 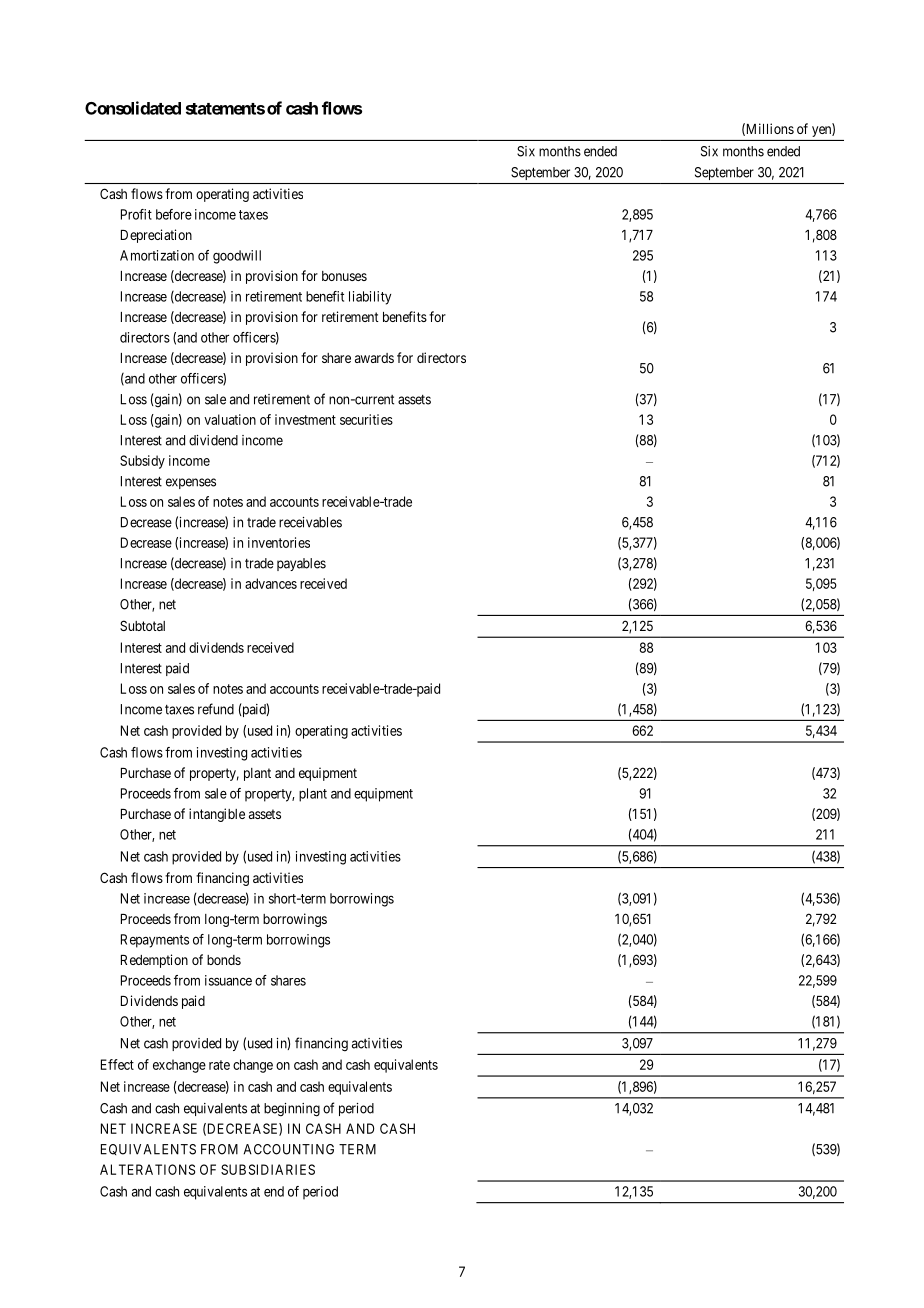 I want to click on Consolidated, so click(x=133, y=108).
